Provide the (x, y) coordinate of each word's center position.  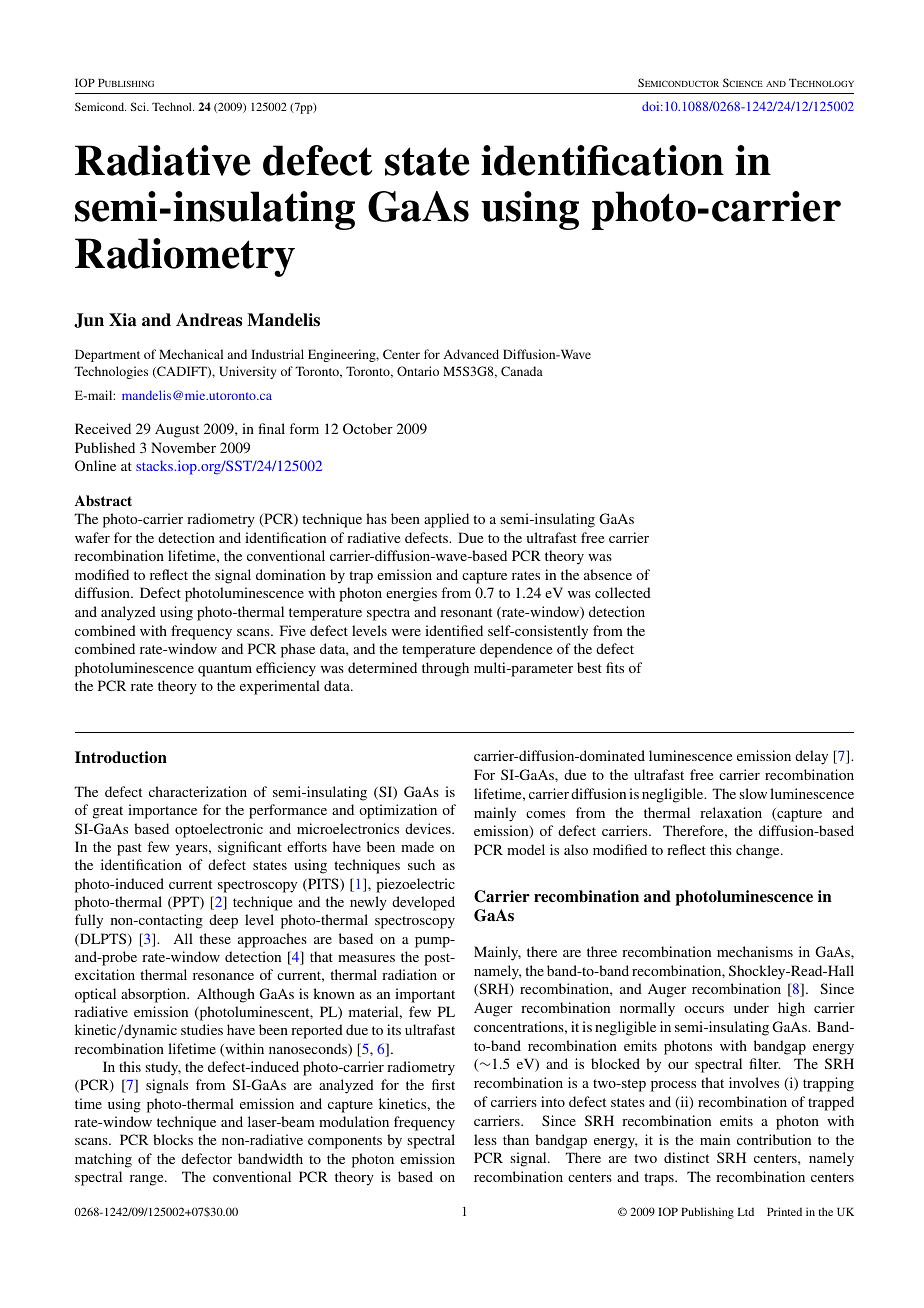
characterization (198, 791)
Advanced (471, 354)
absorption (155, 995)
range (148, 1180)
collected (623, 592)
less (485, 1139)
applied (446, 520)
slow (753, 793)
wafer (92, 537)
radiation (409, 974)
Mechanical (191, 354)
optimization (398, 811)
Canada (522, 371)
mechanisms (755, 951)
